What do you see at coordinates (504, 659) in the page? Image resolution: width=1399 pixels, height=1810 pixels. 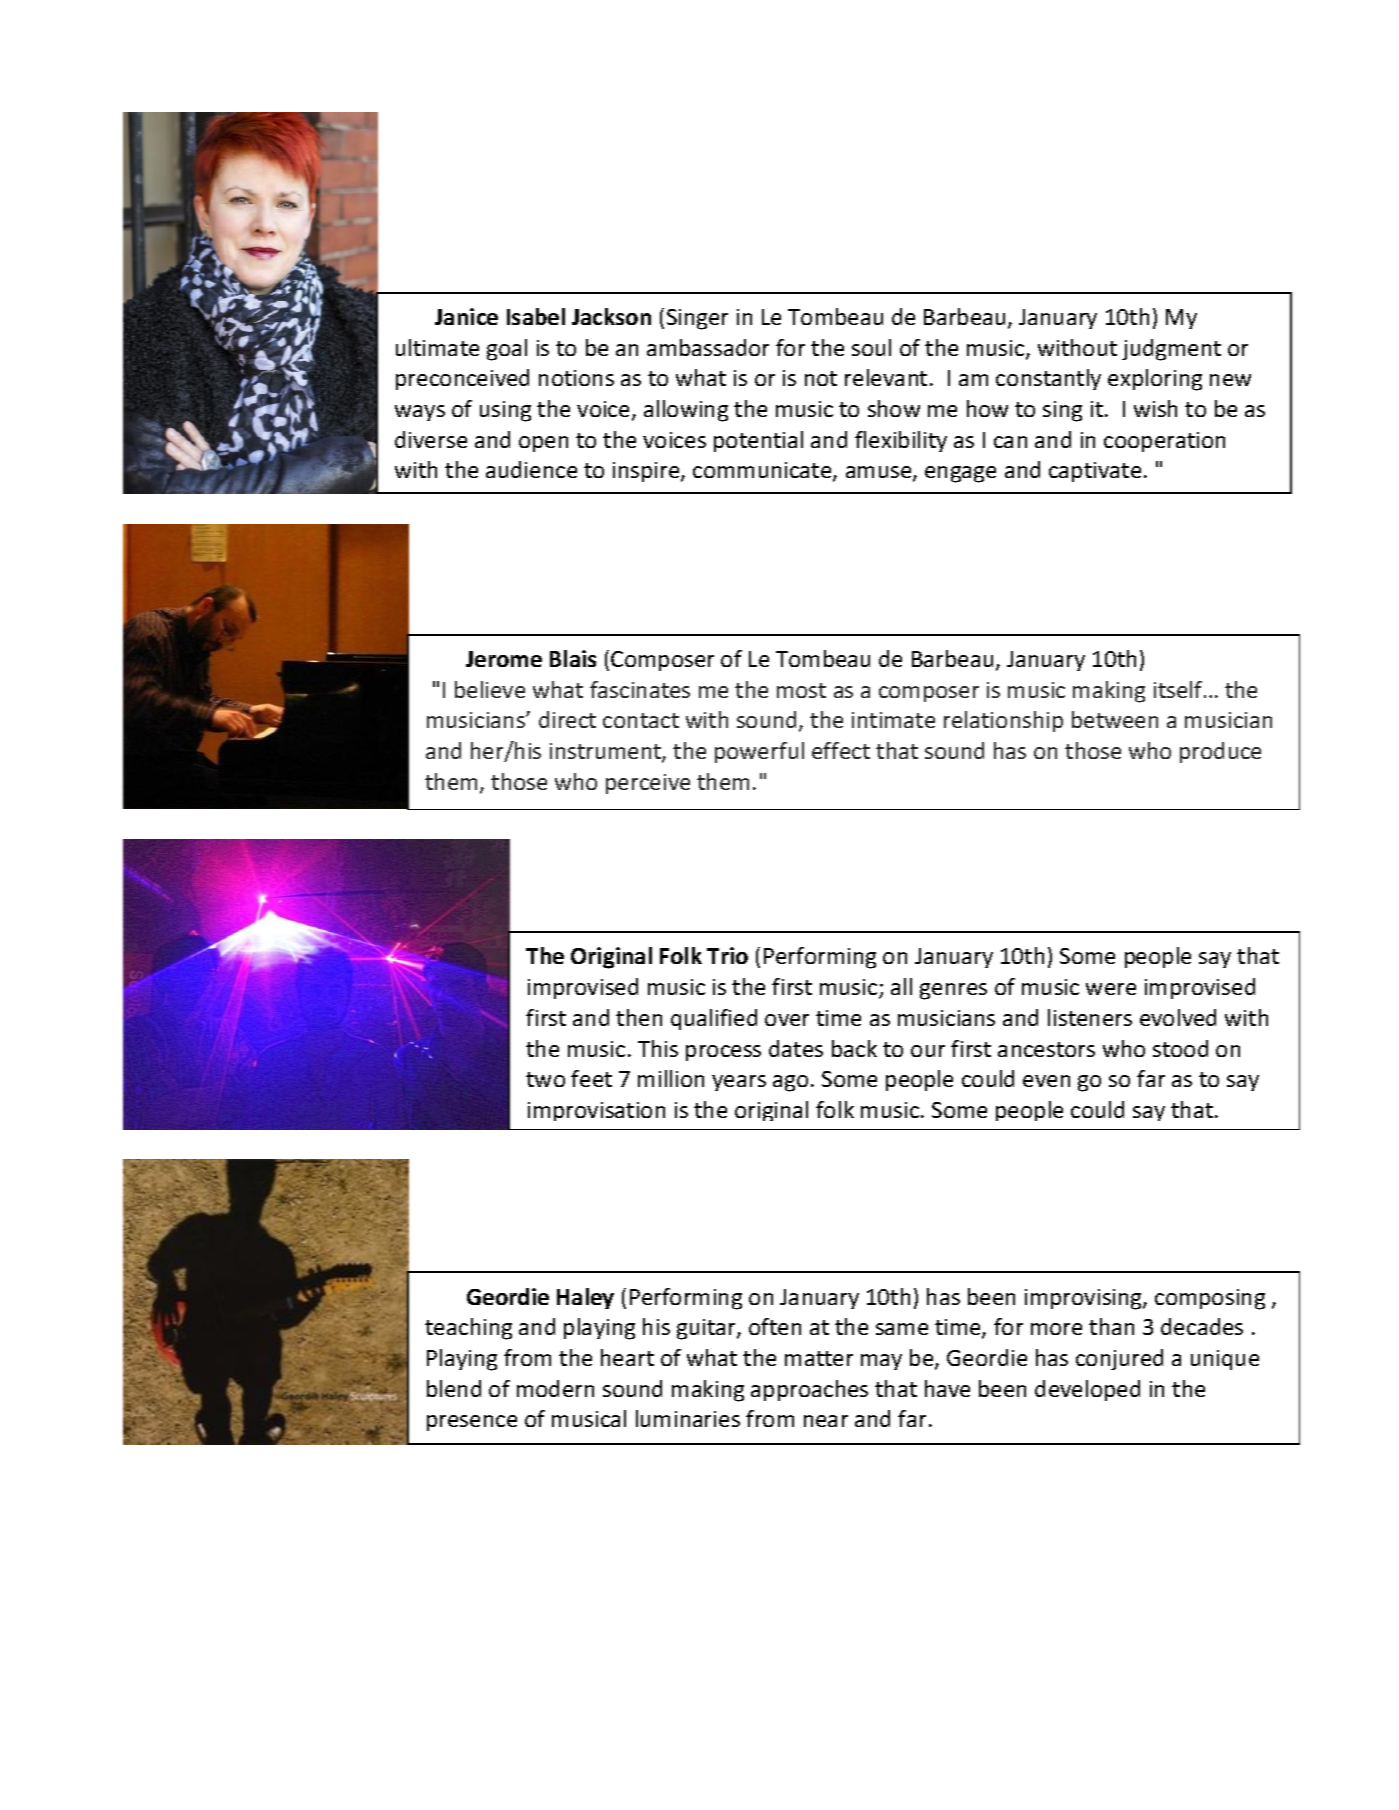 I see `Jerome` at bounding box center [504, 659].
